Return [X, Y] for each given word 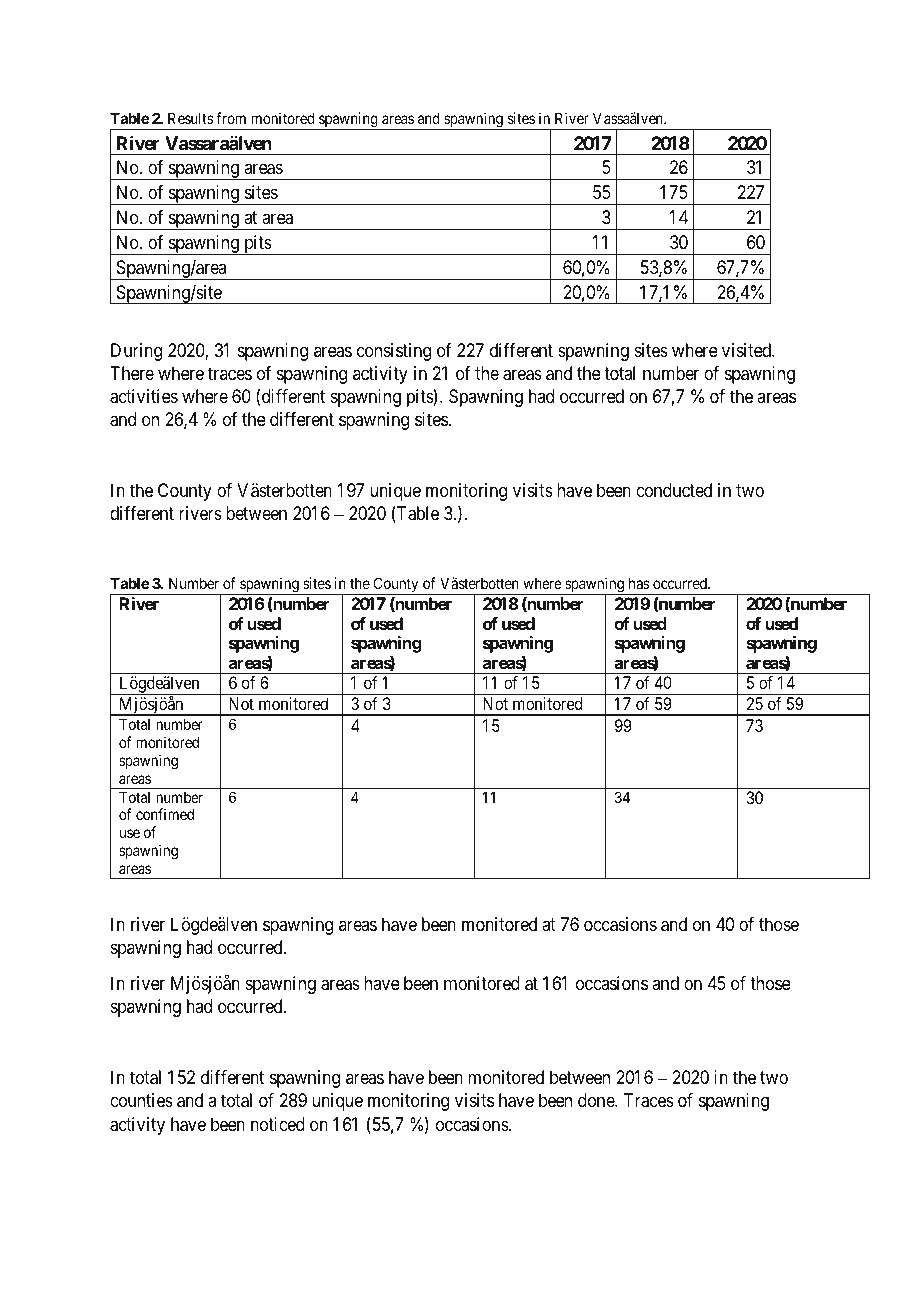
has [639, 583]
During [136, 352]
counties [141, 1100]
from [231, 118]
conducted [674, 490]
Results [191, 118]
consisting [394, 352]
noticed [278, 1124]
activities [144, 396]
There [132, 373]
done [597, 1100]
